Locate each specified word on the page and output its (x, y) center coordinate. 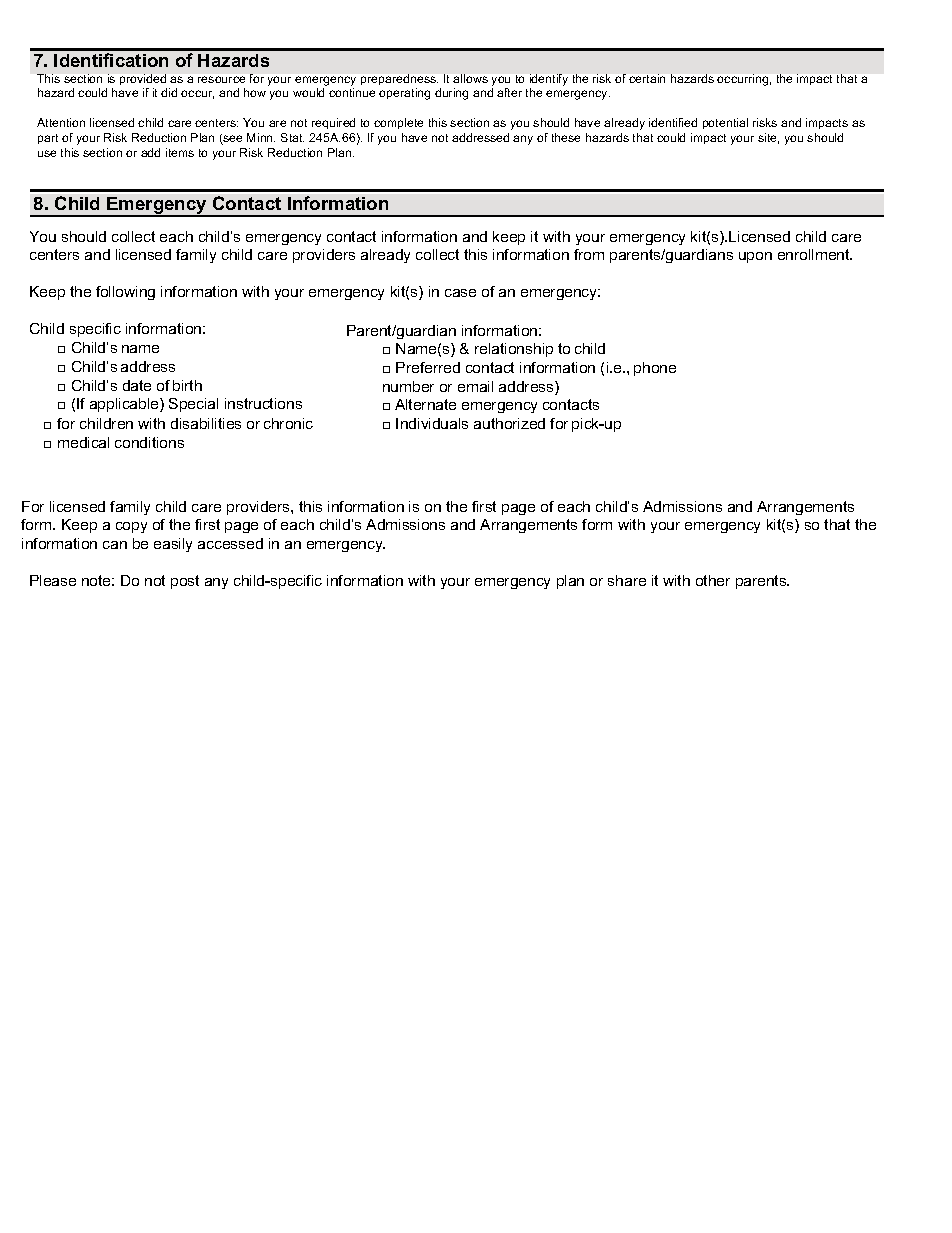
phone (655, 369)
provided (143, 79)
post (185, 582)
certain (647, 78)
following (125, 293)
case (460, 293)
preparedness (399, 79)
